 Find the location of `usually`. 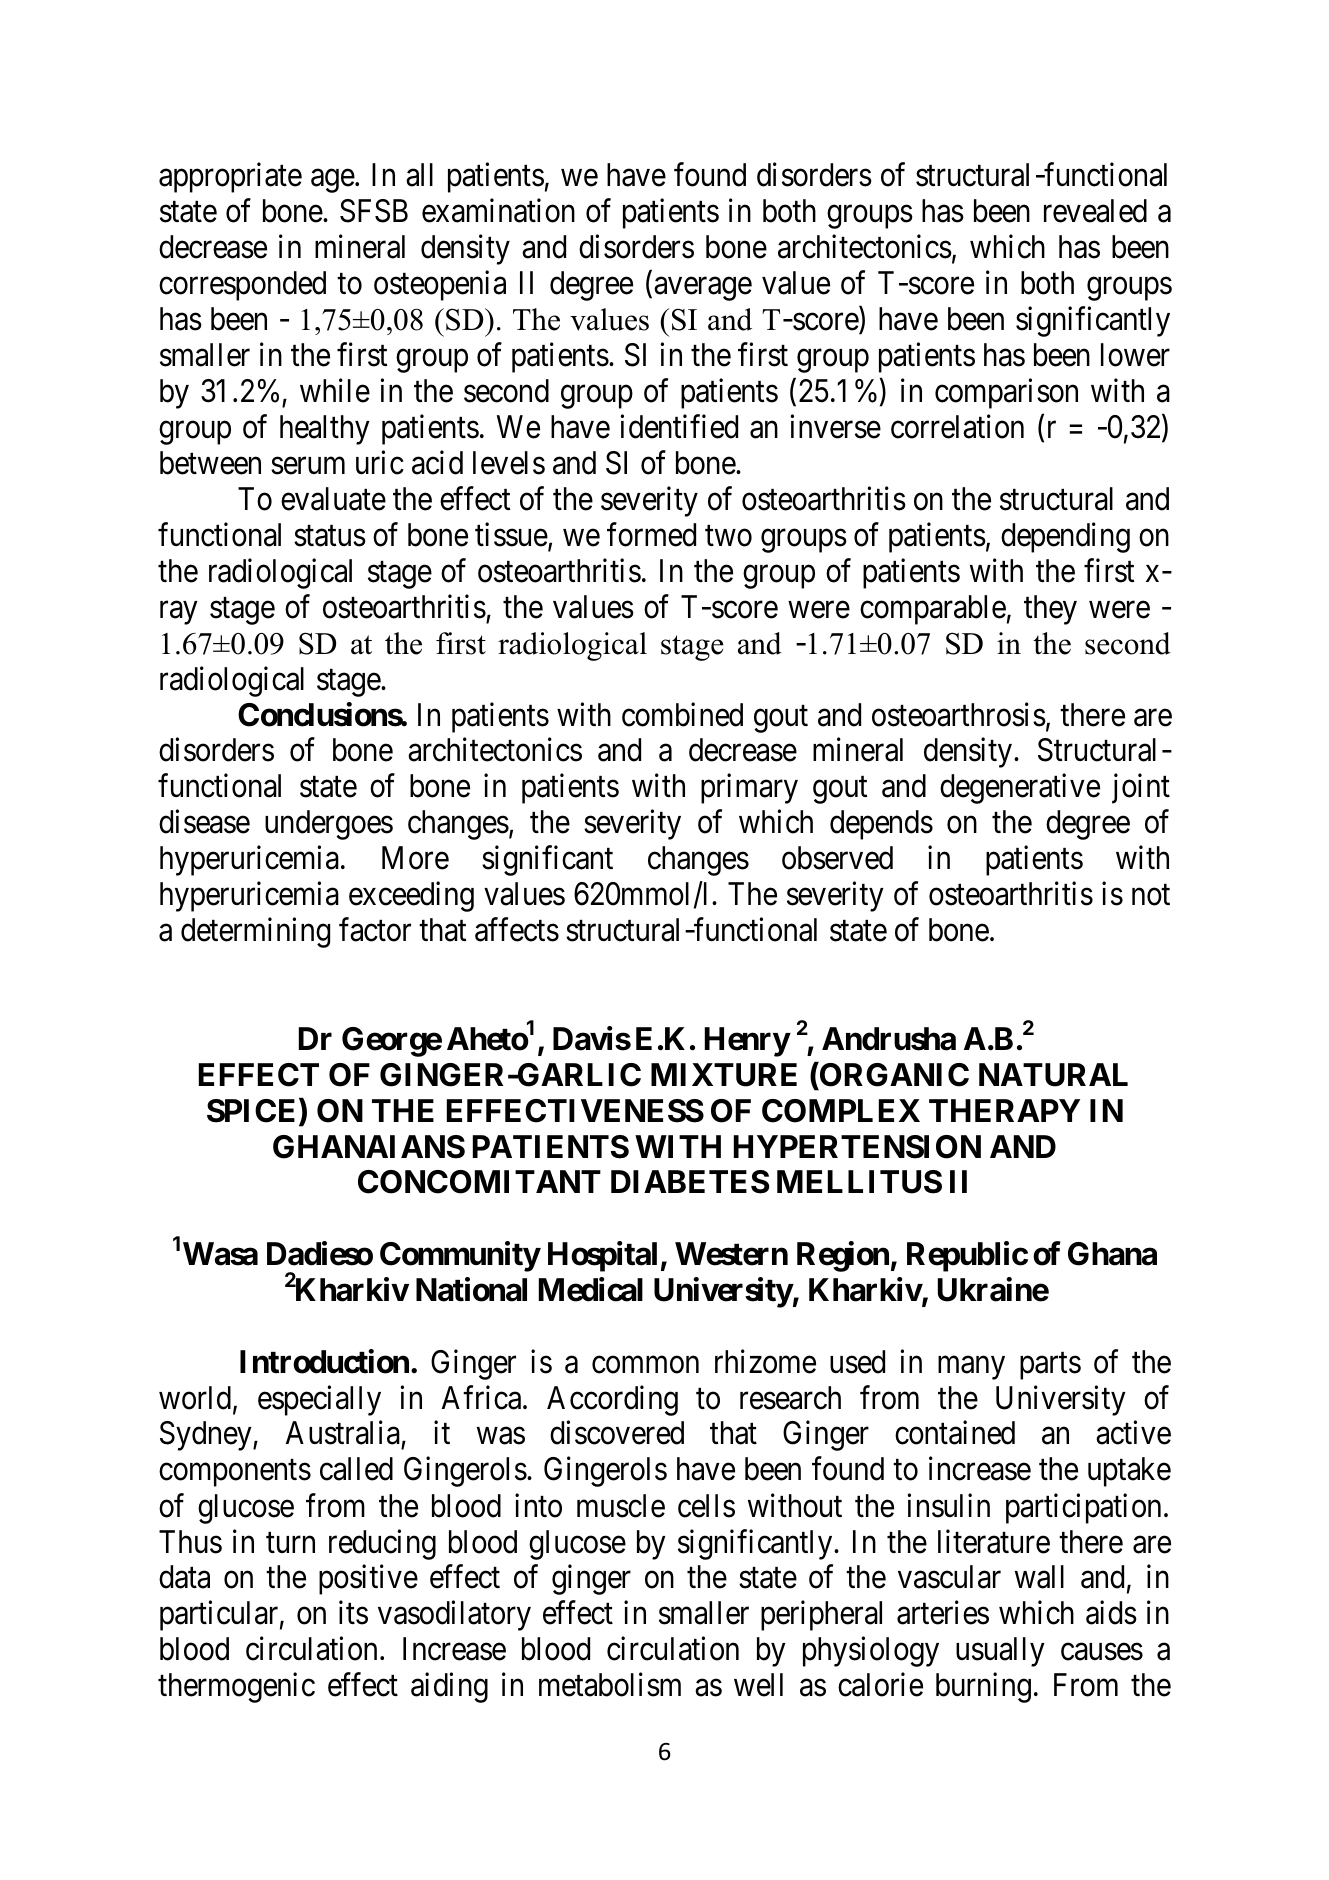

usually is located at coordinates (1000, 1652).
